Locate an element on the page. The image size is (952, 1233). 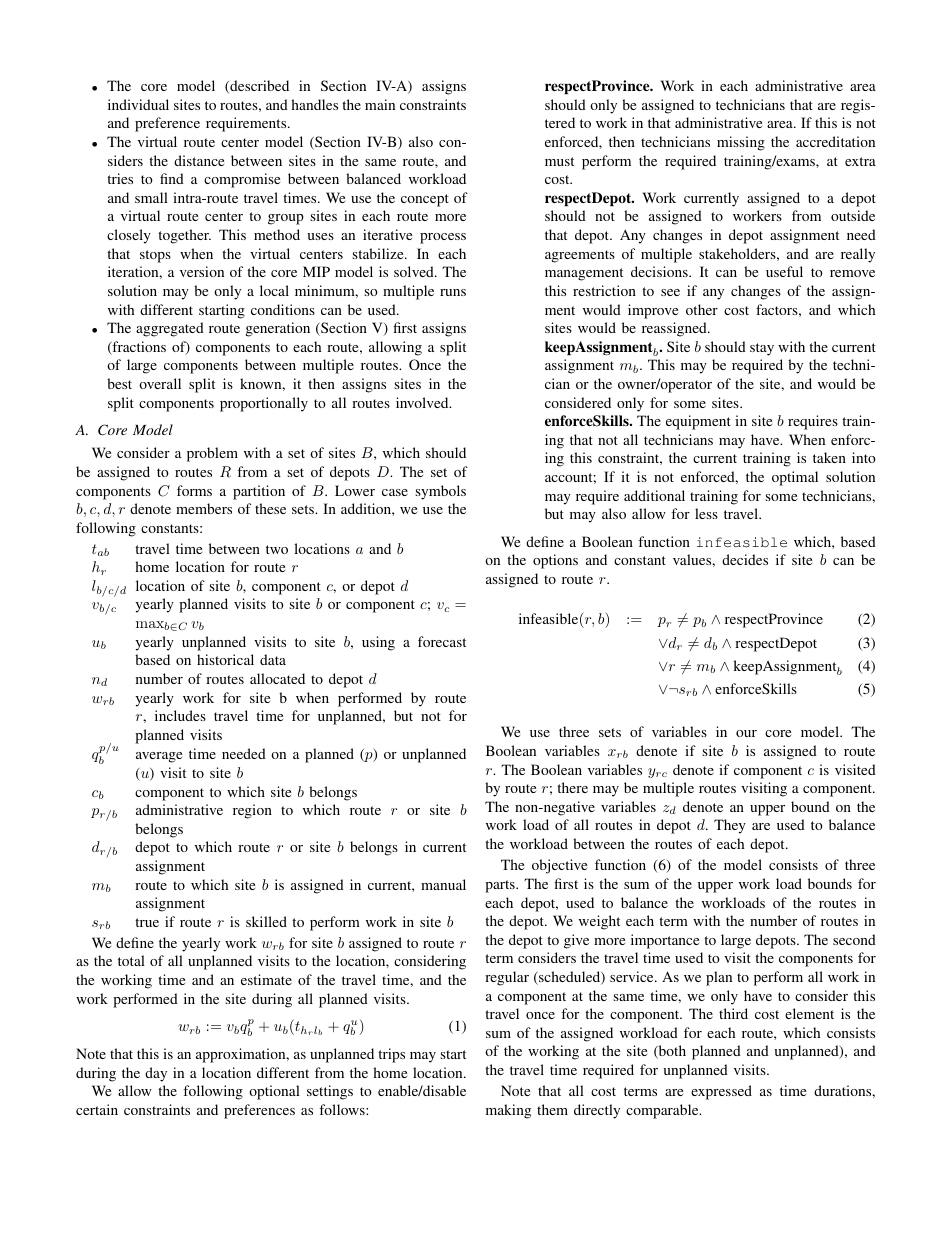
must is located at coordinates (559, 161).
